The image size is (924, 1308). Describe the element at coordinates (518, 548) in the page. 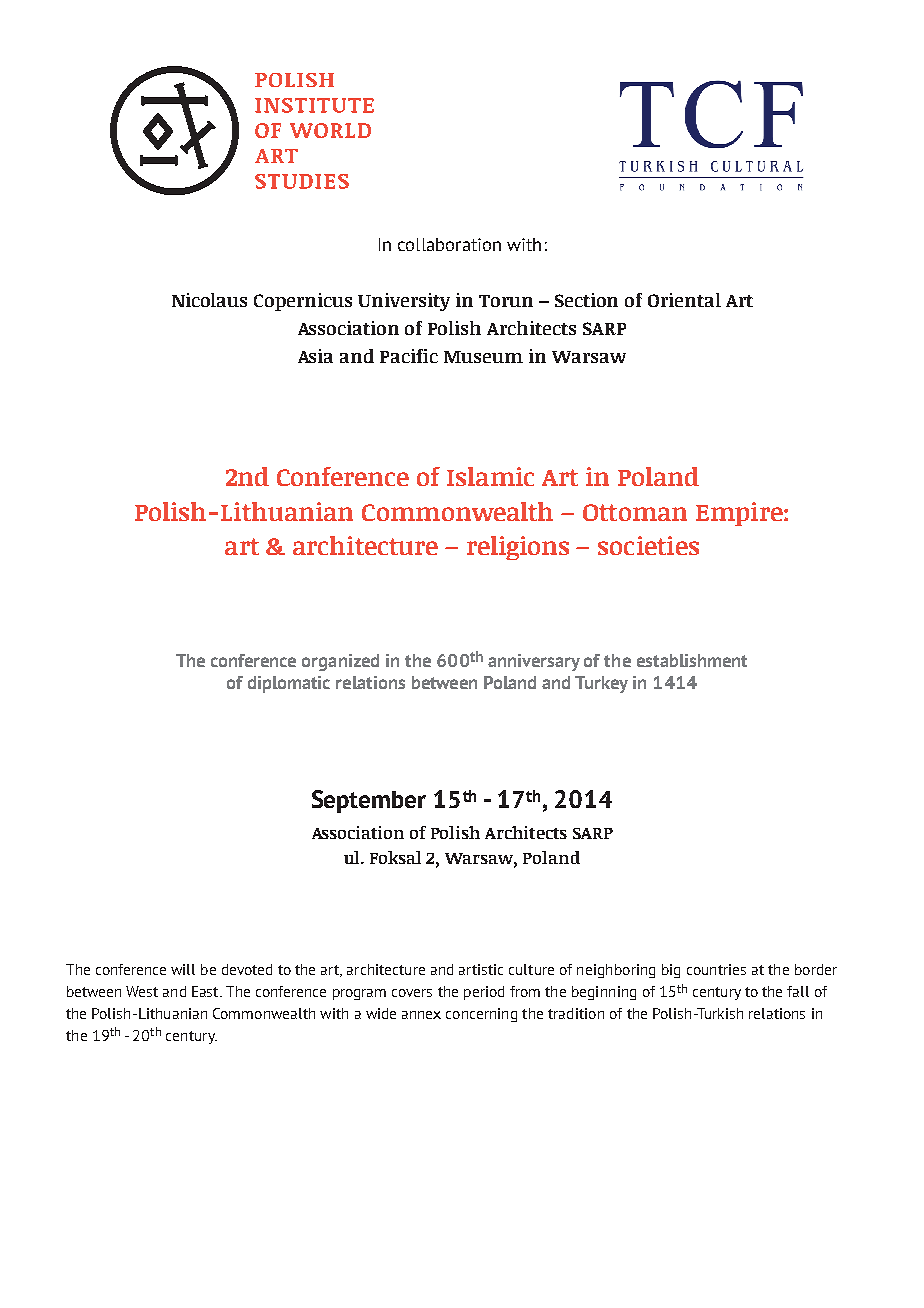

I see `religions` at that location.
